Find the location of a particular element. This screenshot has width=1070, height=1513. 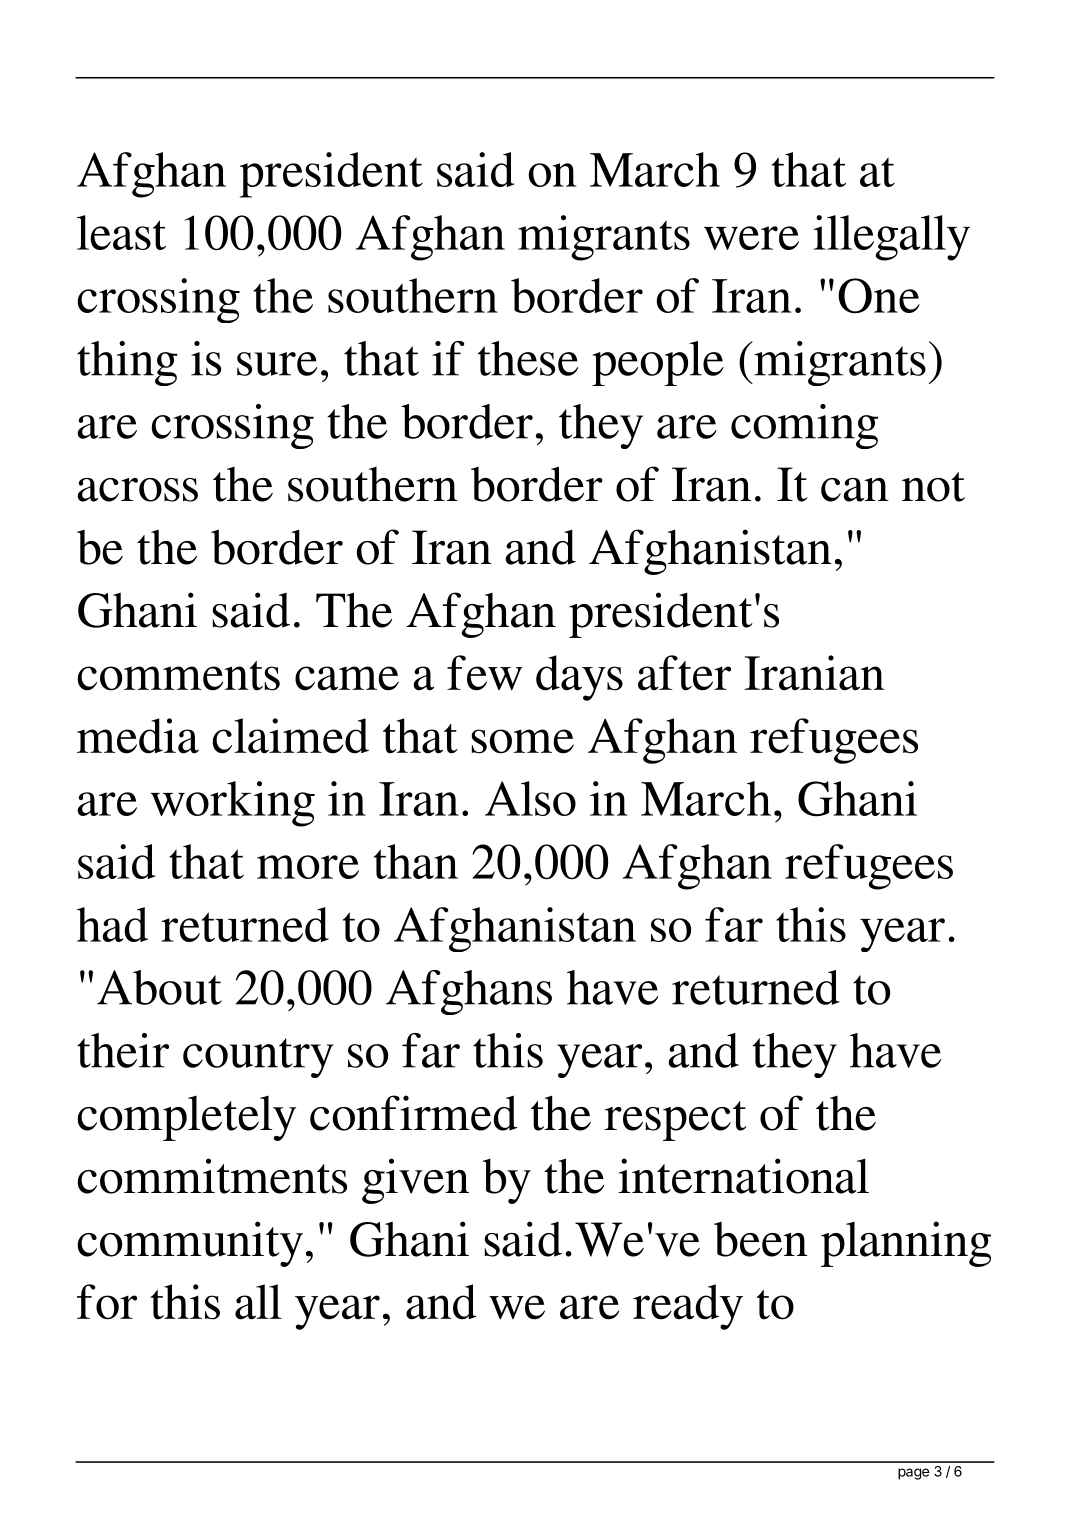

can is located at coordinates (855, 490).
